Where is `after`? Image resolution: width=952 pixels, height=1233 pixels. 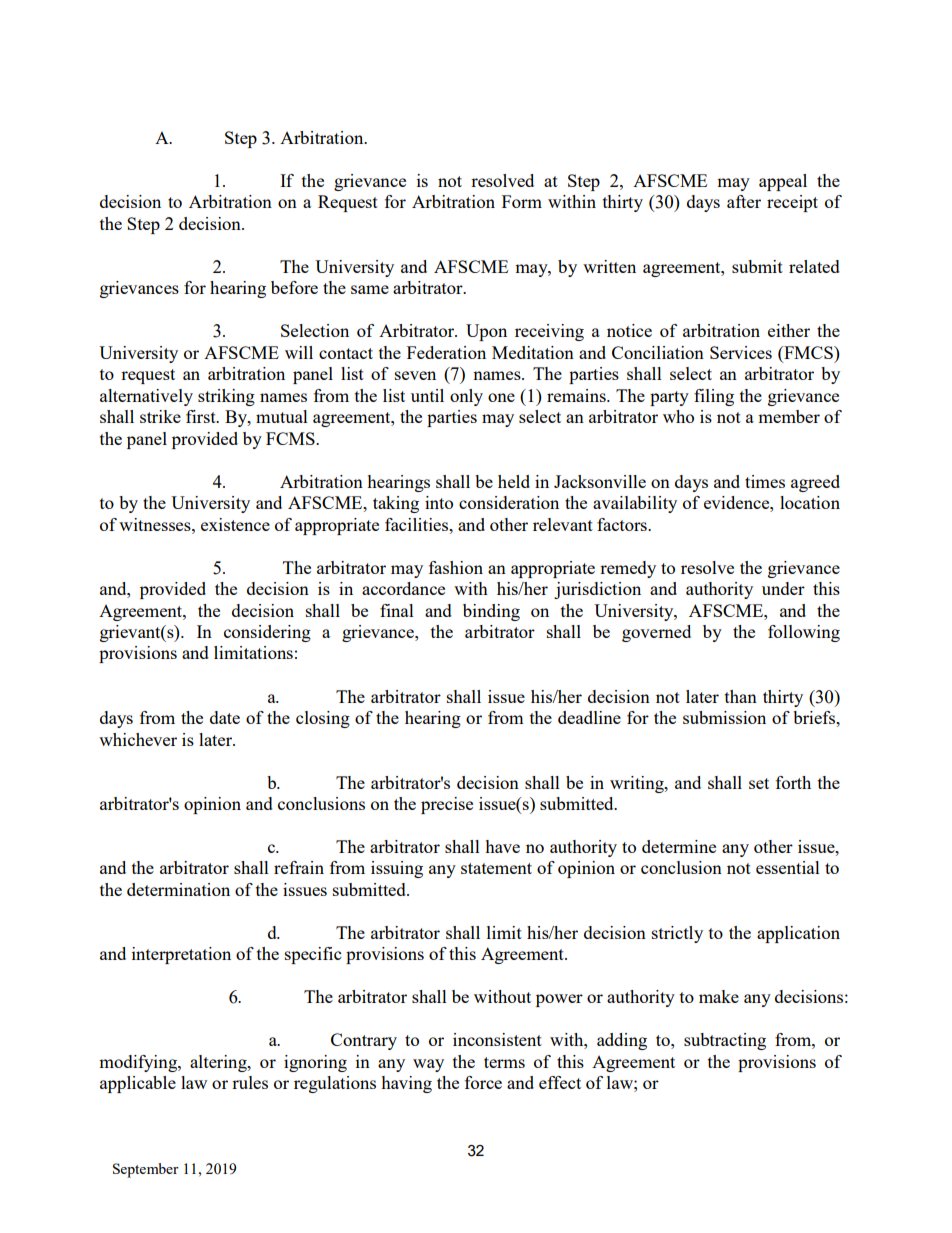 after is located at coordinates (744, 201).
